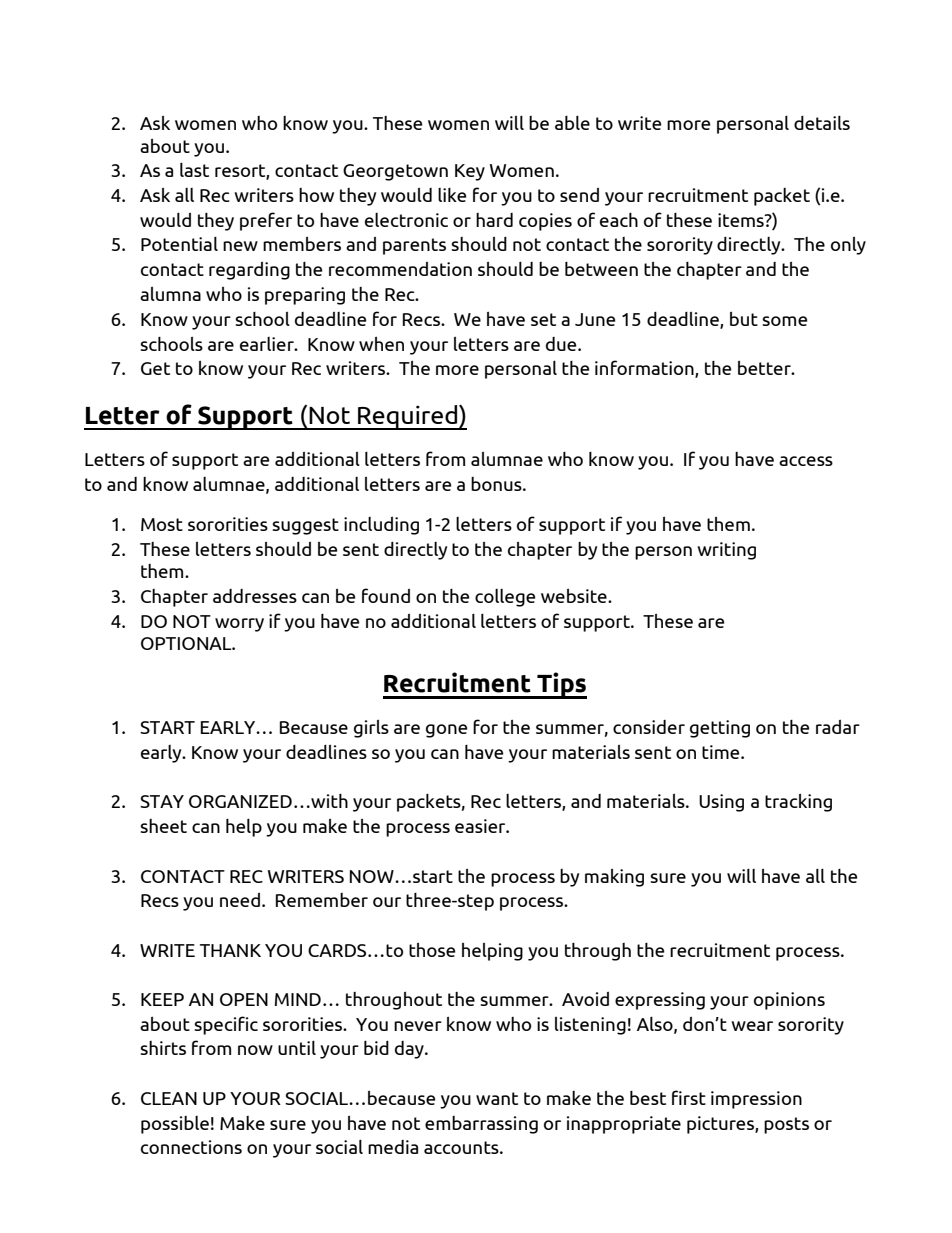 This image has width=952, height=1233. I want to click on details, so click(822, 123).
